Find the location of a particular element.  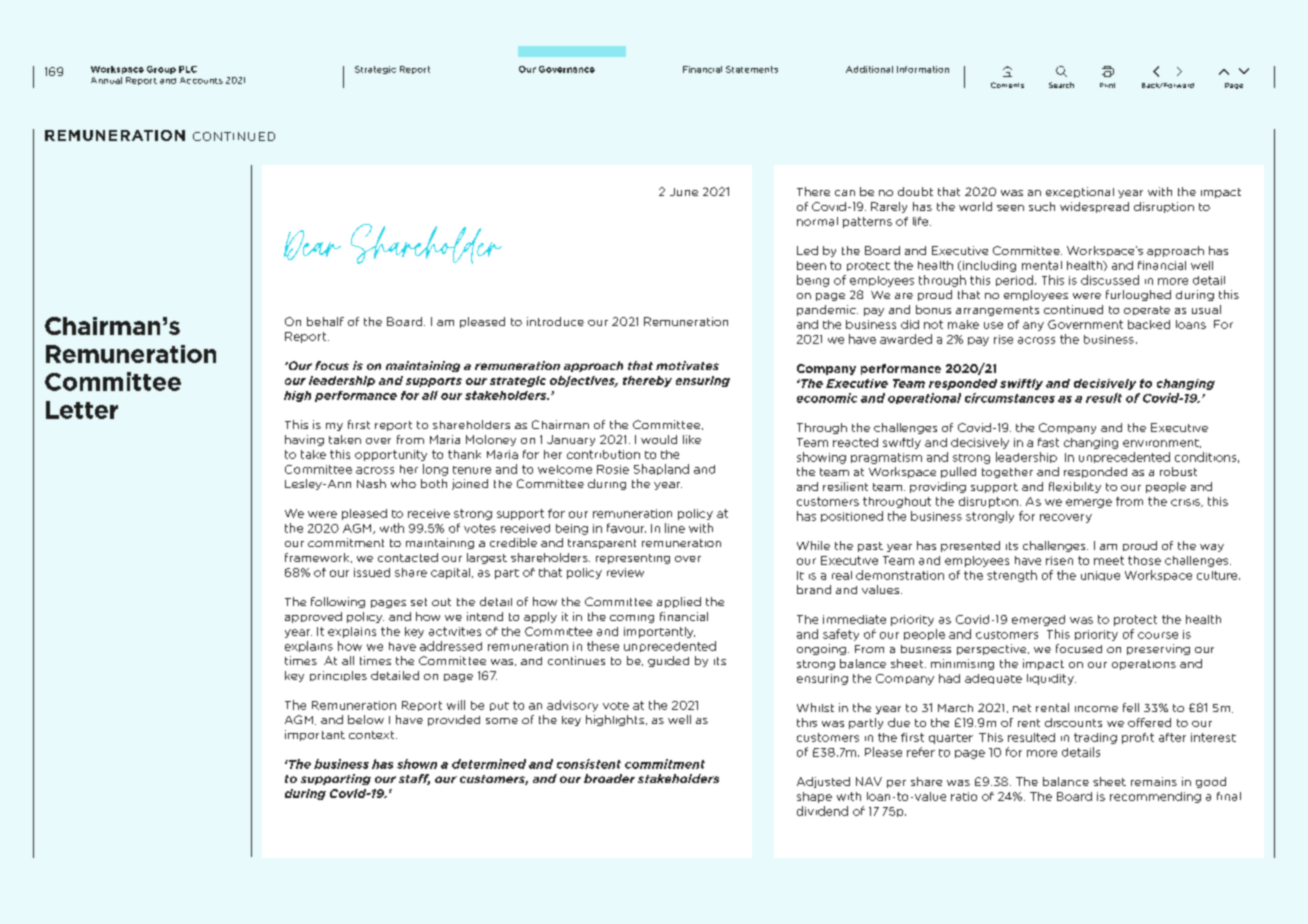

representing is located at coordinates (633, 559).
